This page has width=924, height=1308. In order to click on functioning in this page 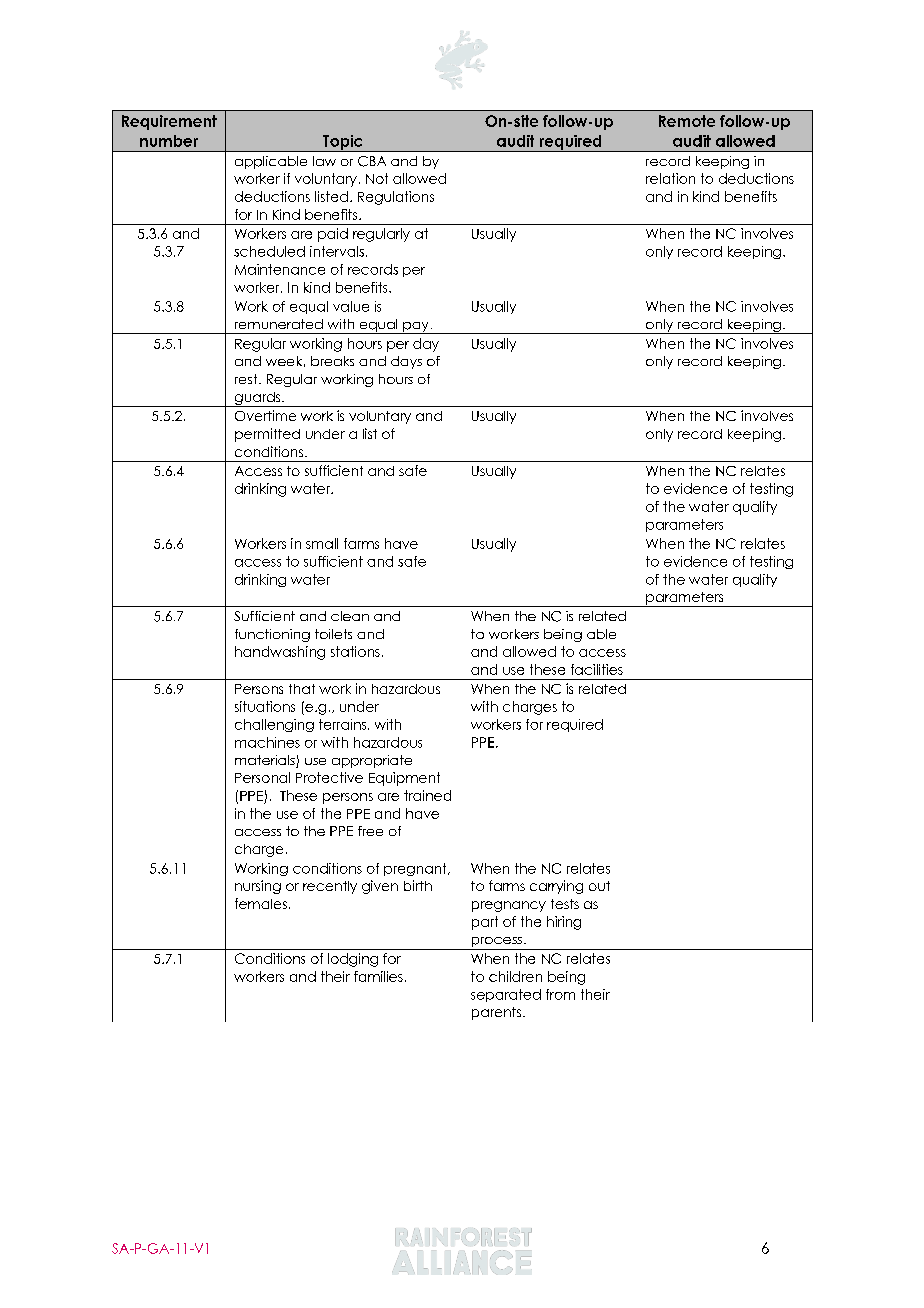, I will do `click(272, 635)`.
